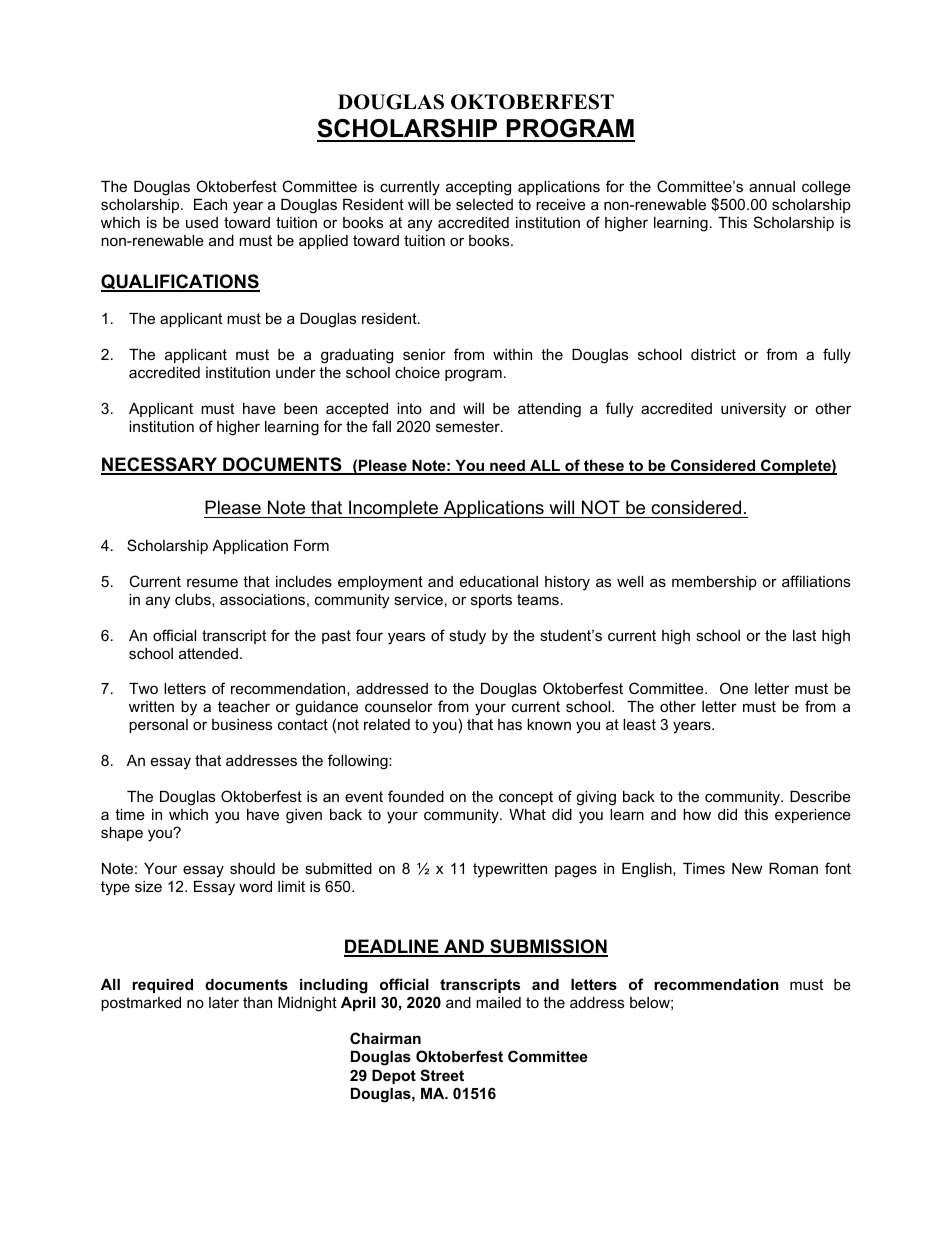 The width and height of the screenshot is (952, 1233). I want to click on semester, so click(469, 426).
